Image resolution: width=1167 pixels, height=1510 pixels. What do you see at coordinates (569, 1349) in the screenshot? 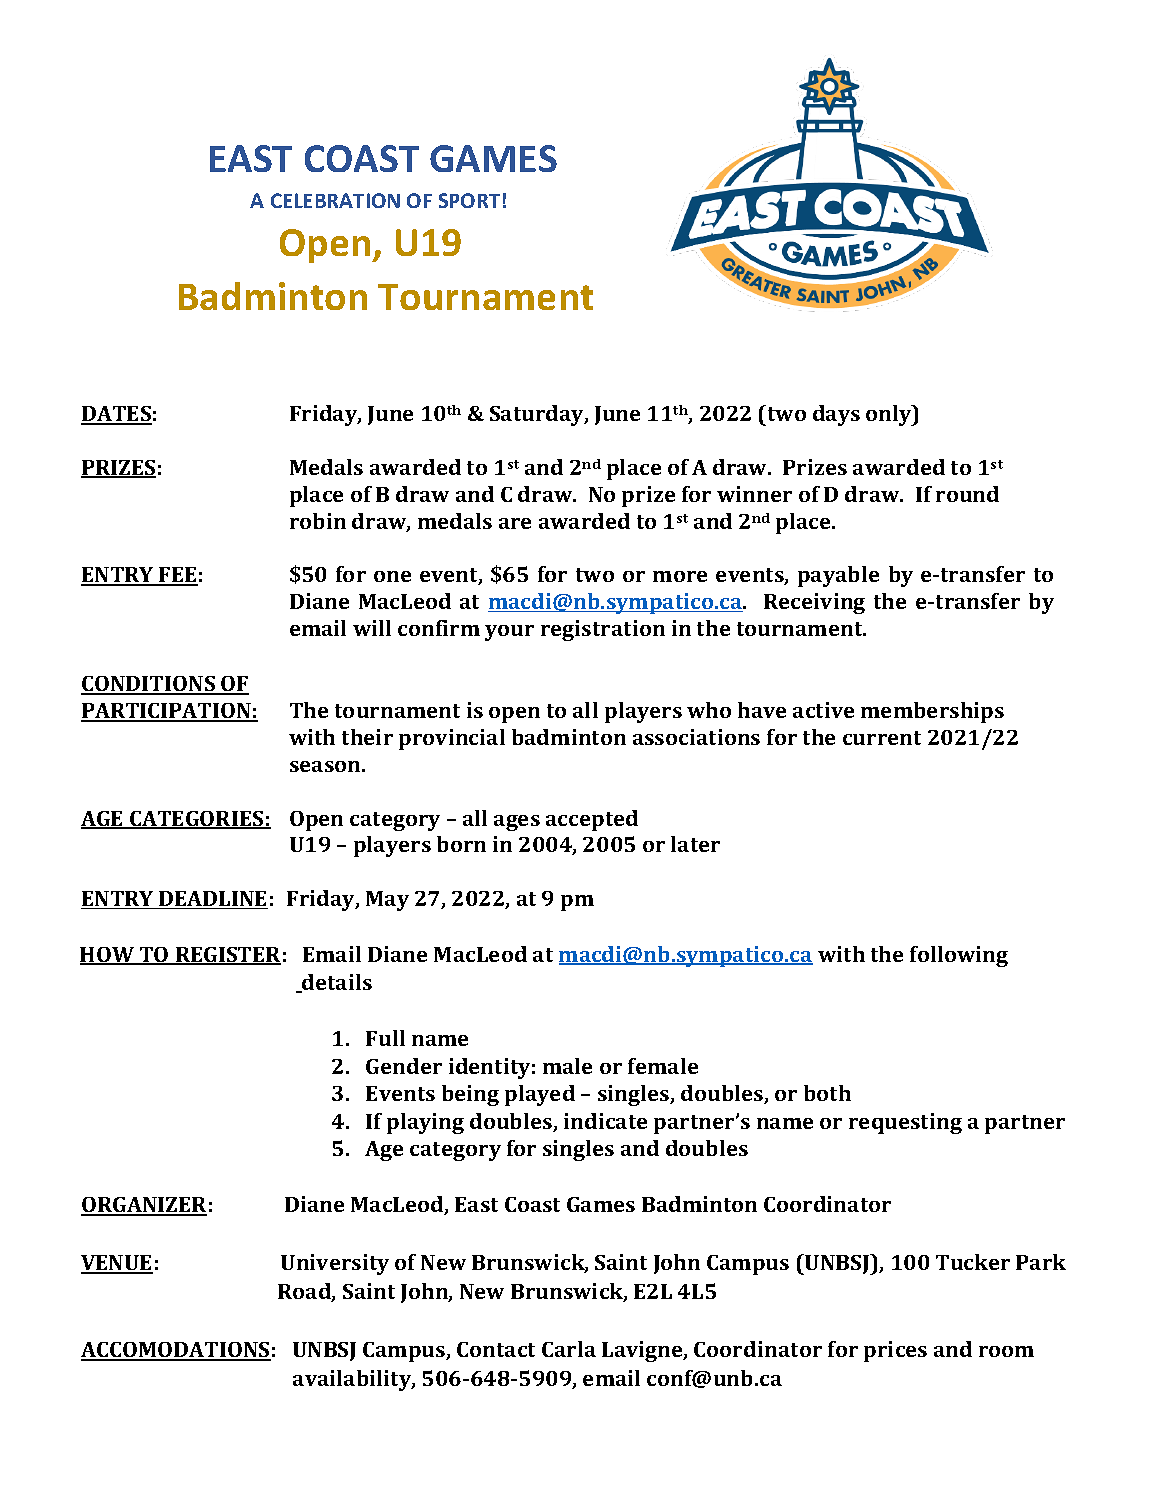
I see `Carla` at bounding box center [569, 1349].
